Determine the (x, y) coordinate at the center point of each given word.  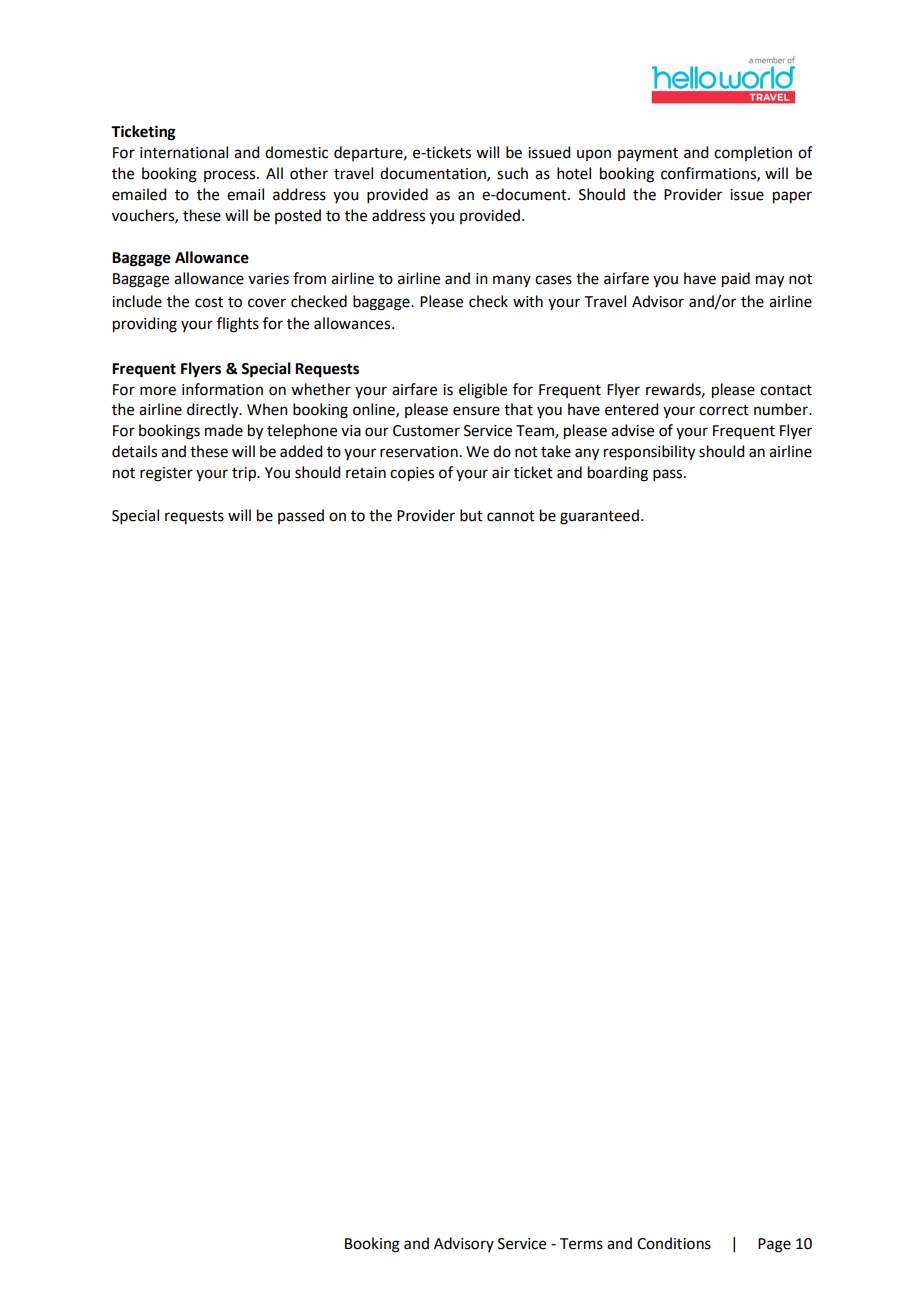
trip (245, 474)
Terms (581, 1244)
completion (753, 153)
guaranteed (599, 517)
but (471, 515)
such (512, 173)
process (231, 176)
